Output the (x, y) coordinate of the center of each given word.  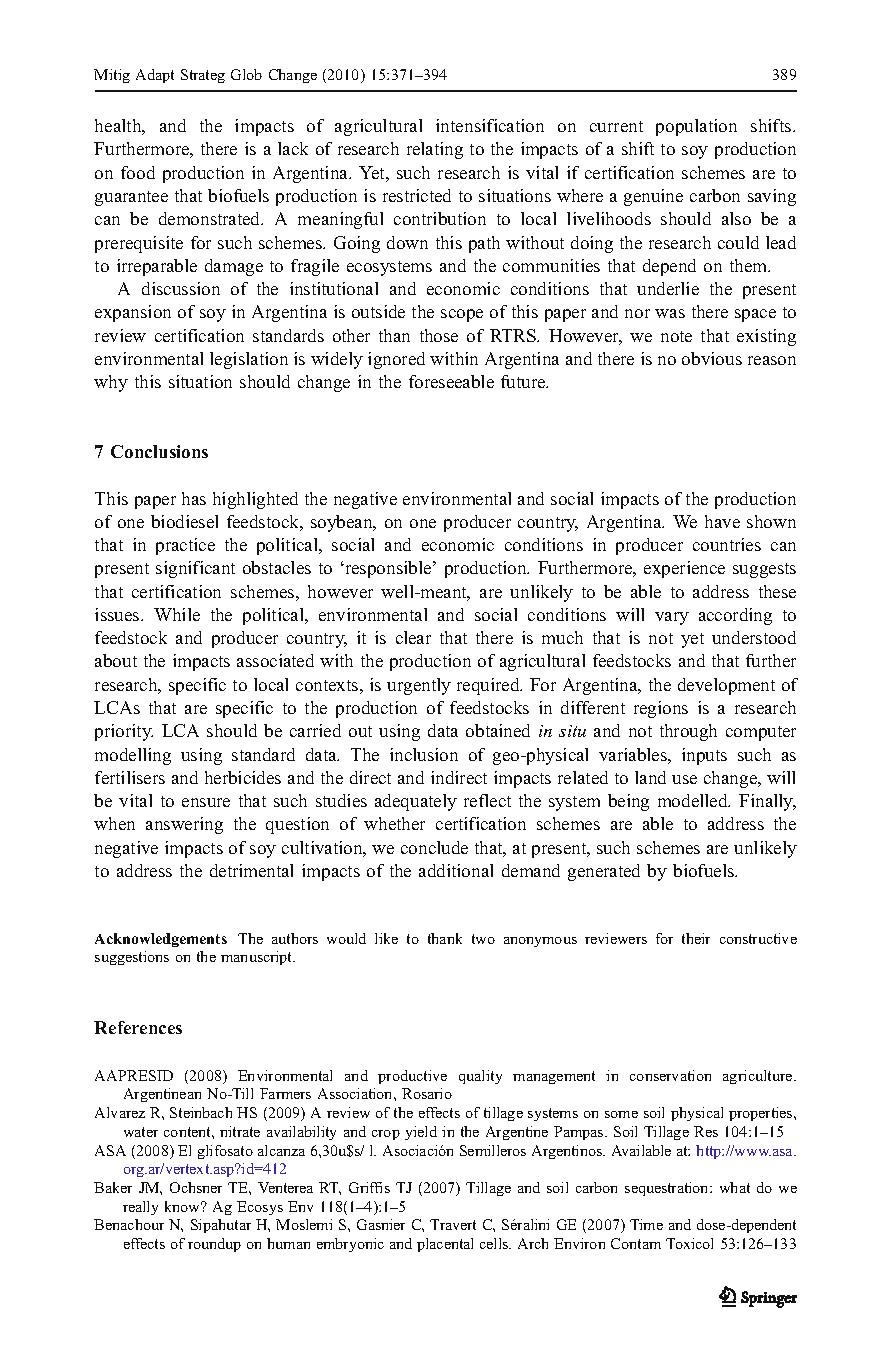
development (726, 686)
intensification (490, 125)
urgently (419, 686)
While (177, 614)
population (696, 127)
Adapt (155, 76)
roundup (214, 1245)
